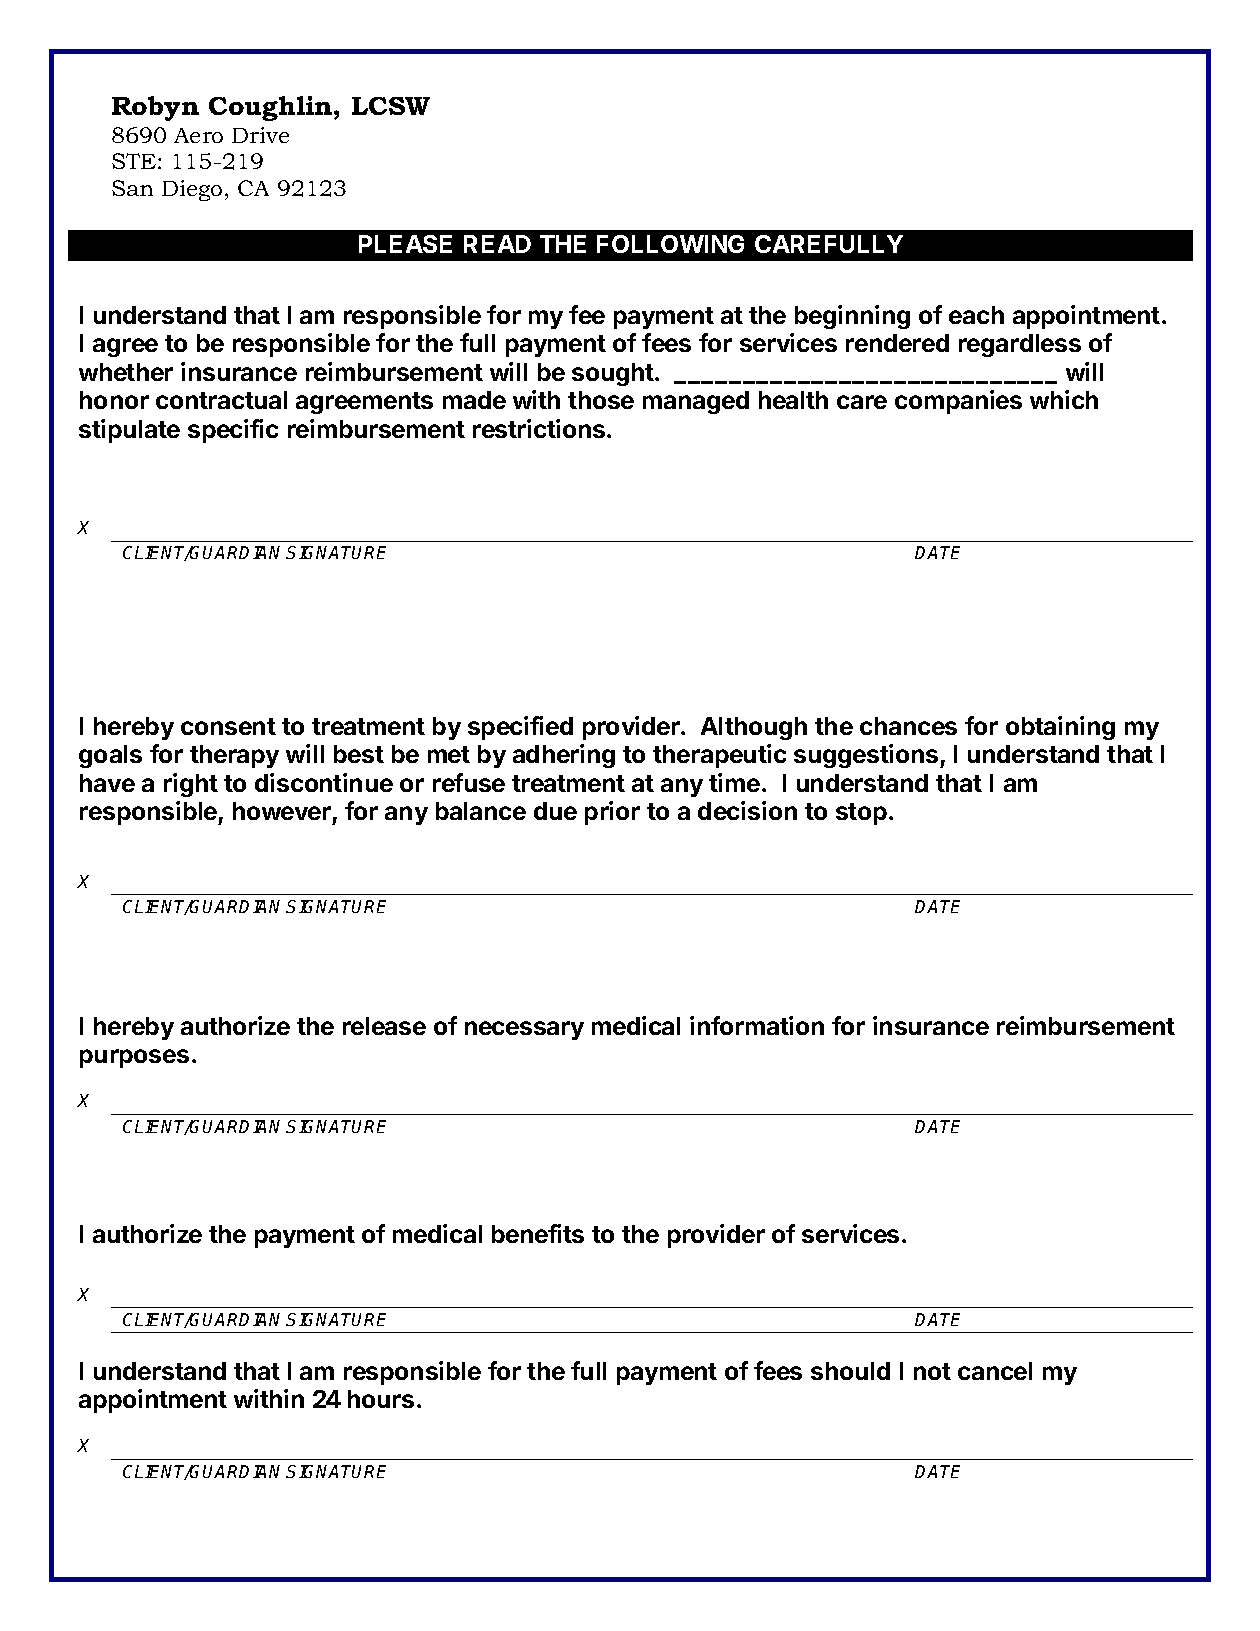  What do you see at coordinates (908, 726) in the document?
I see `chances` at bounding box center [908, 726].
